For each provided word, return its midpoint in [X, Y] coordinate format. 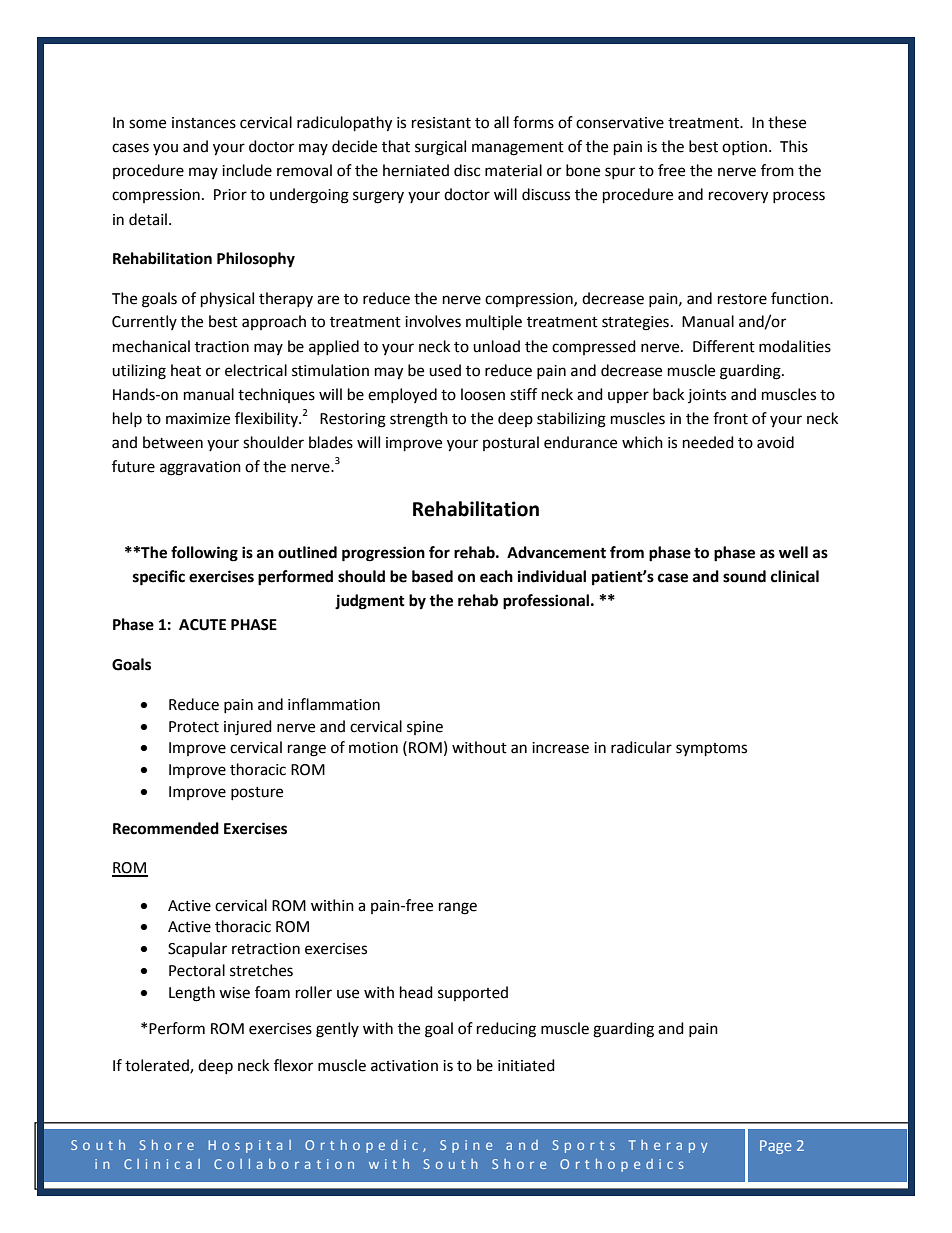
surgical [440, 148]
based [432, 576]
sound [744, 576]
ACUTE [202, 625]
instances [204, 123]
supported [473, 993]
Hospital [249, 1146]
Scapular [197, 949]
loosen [483, 394]
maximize [198, 419]
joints [707, 396]
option [744, 148]
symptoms [711, 750]
